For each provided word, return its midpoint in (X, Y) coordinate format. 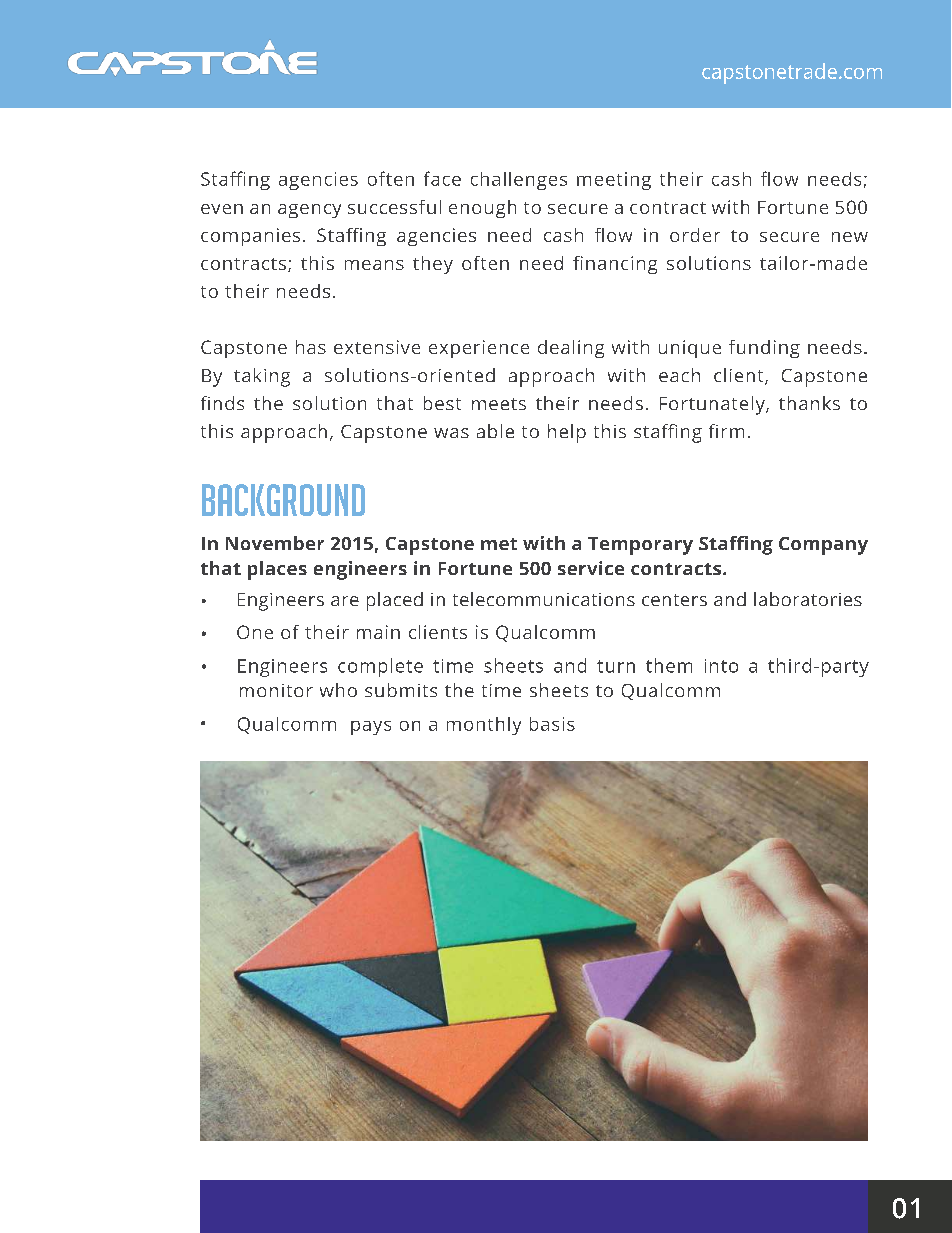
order (695, 235)
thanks (809, 403)
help (567, 433)
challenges (519, 181)
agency (309, 211)
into (721, 666)
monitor (276, 690)
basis (552, 724)
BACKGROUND (283, 500)
